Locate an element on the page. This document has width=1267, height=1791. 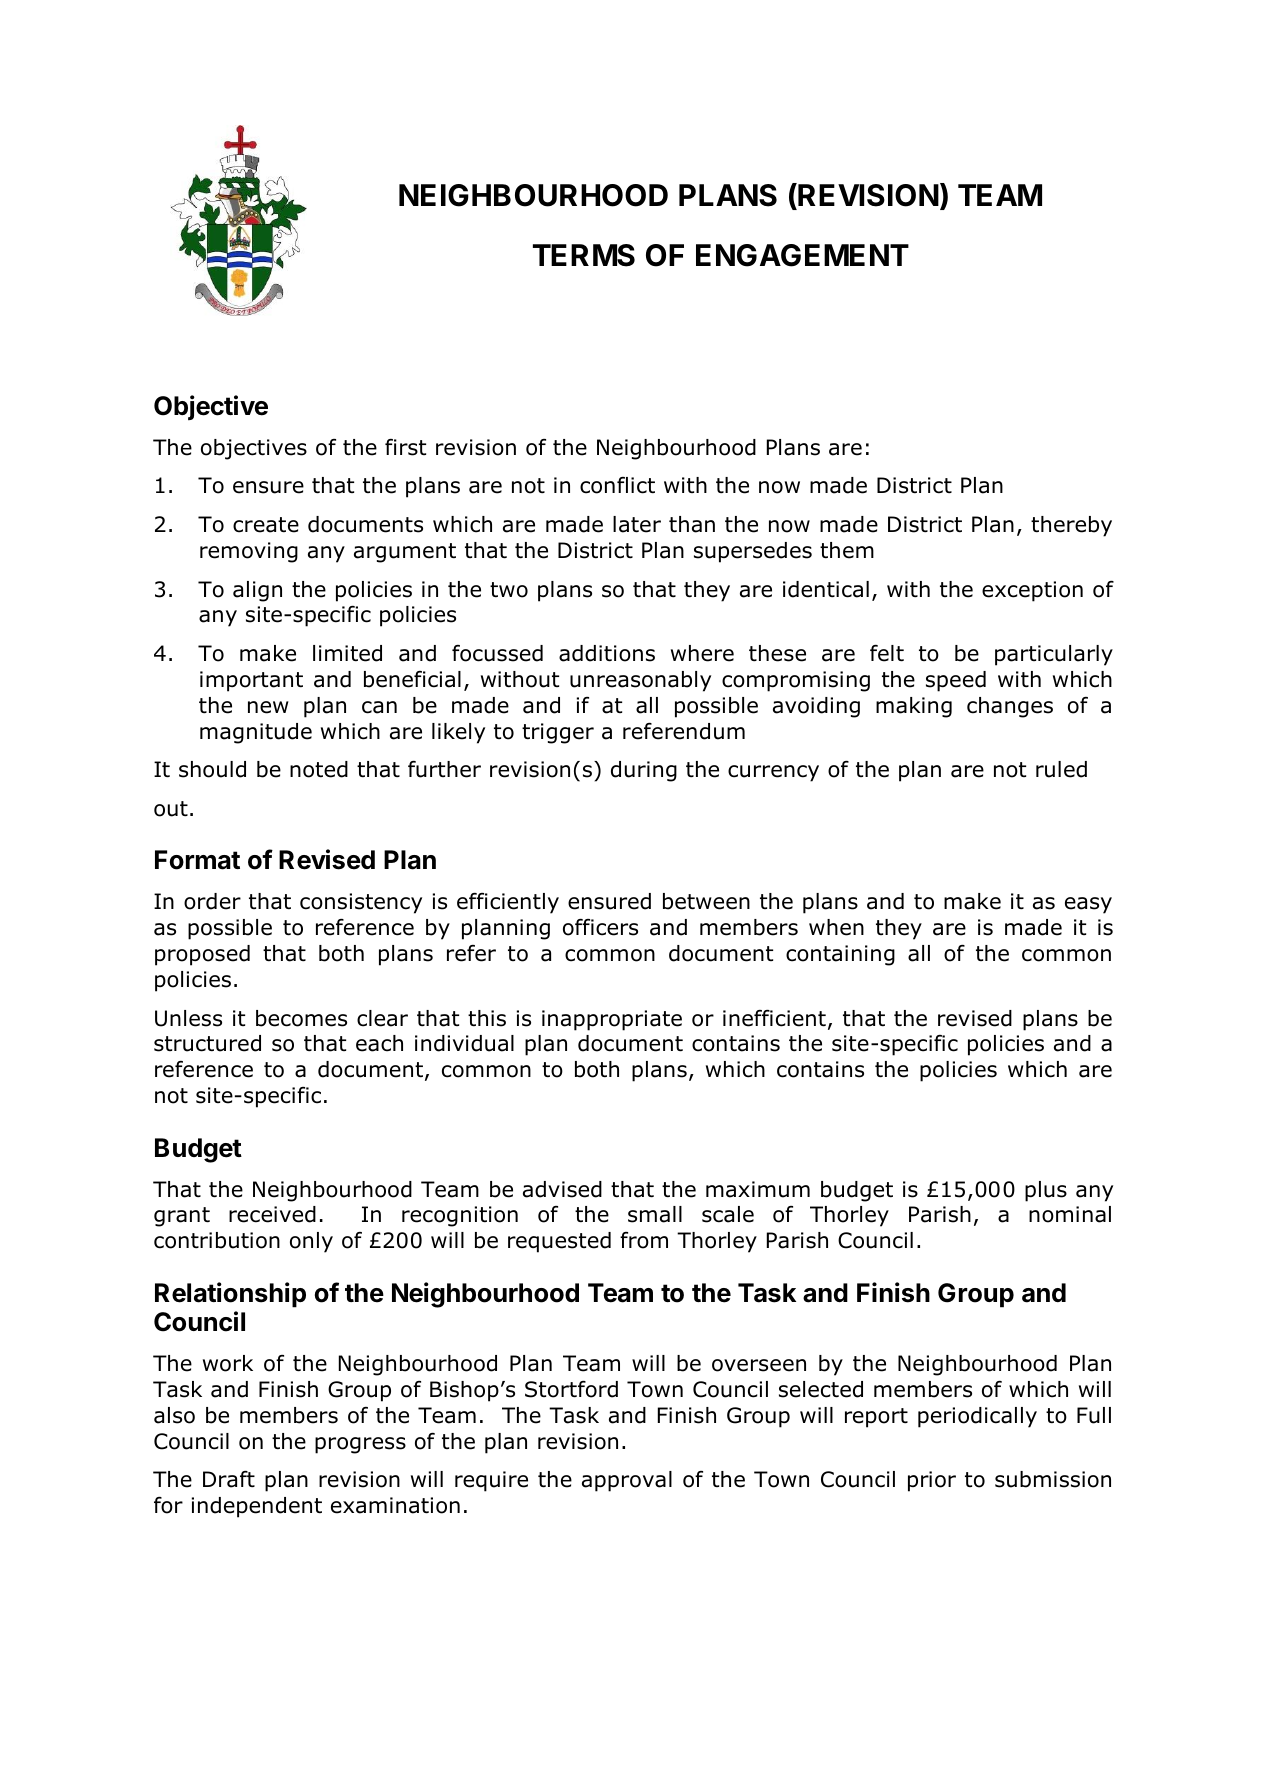
plus is located at coordinates (1046, 1191).
